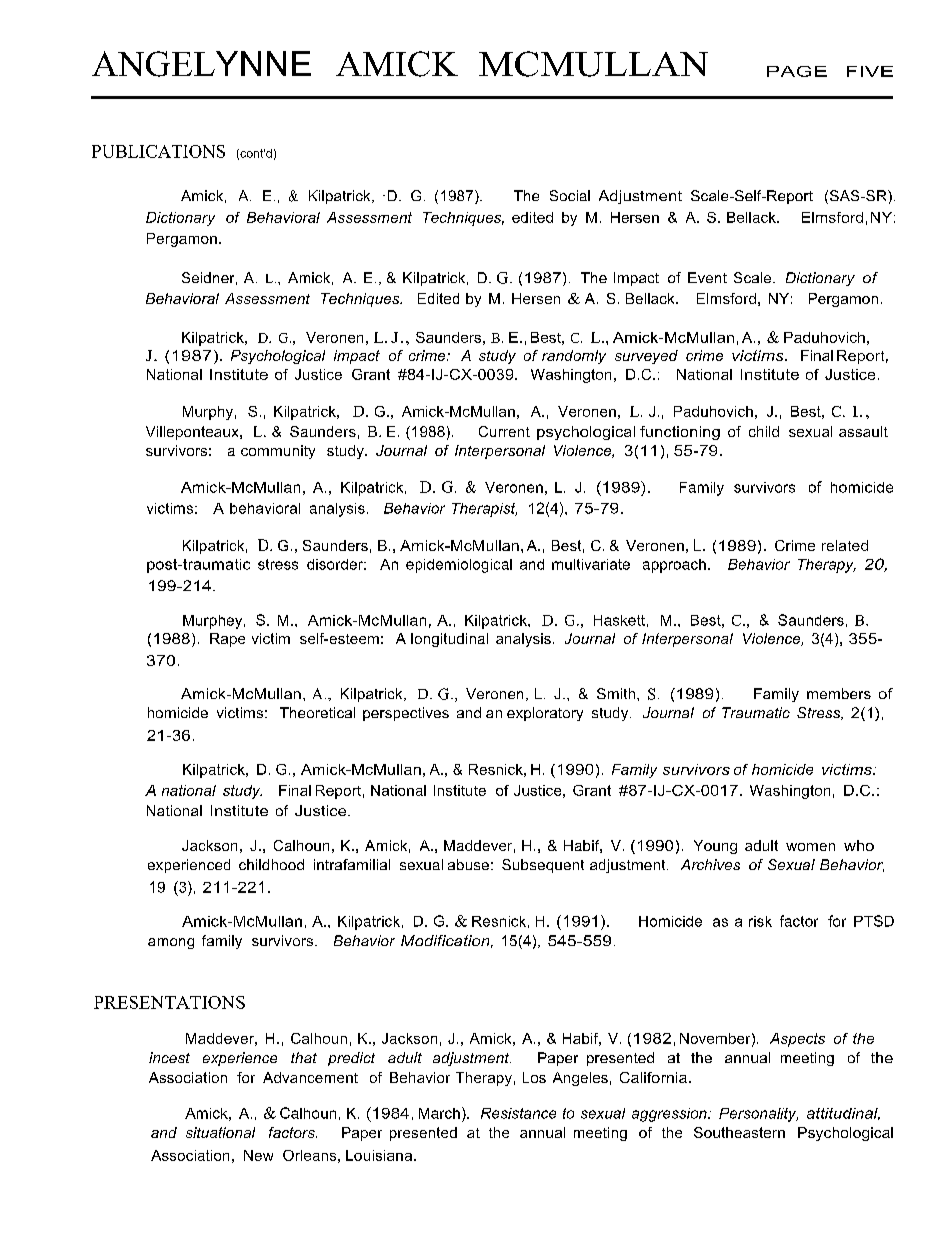  What do you see at coordinates (518, 1113) in the screenshot?
I see `Resistance` at bounding box center [518, 1113].
